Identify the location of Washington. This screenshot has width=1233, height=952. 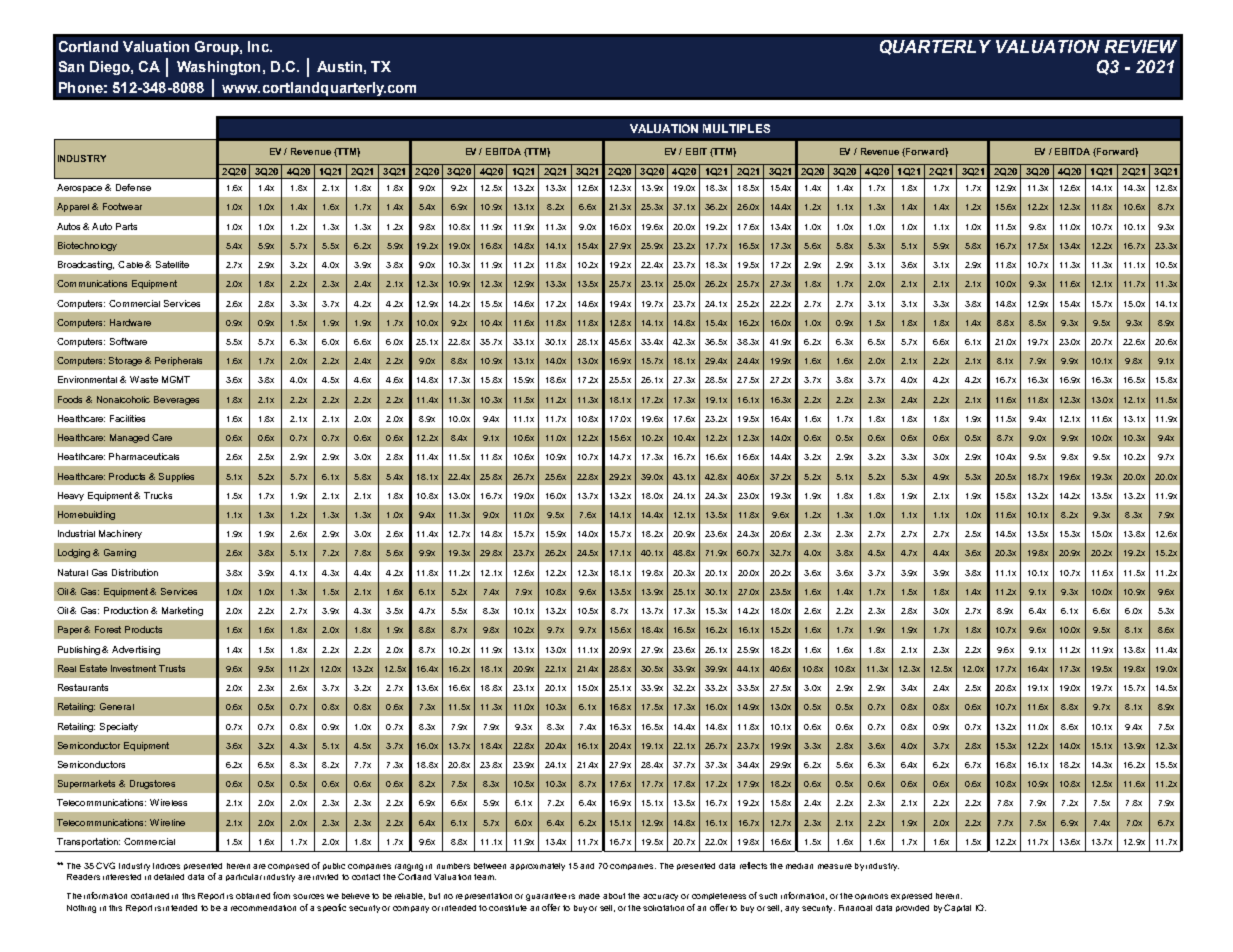
(218, 68).
